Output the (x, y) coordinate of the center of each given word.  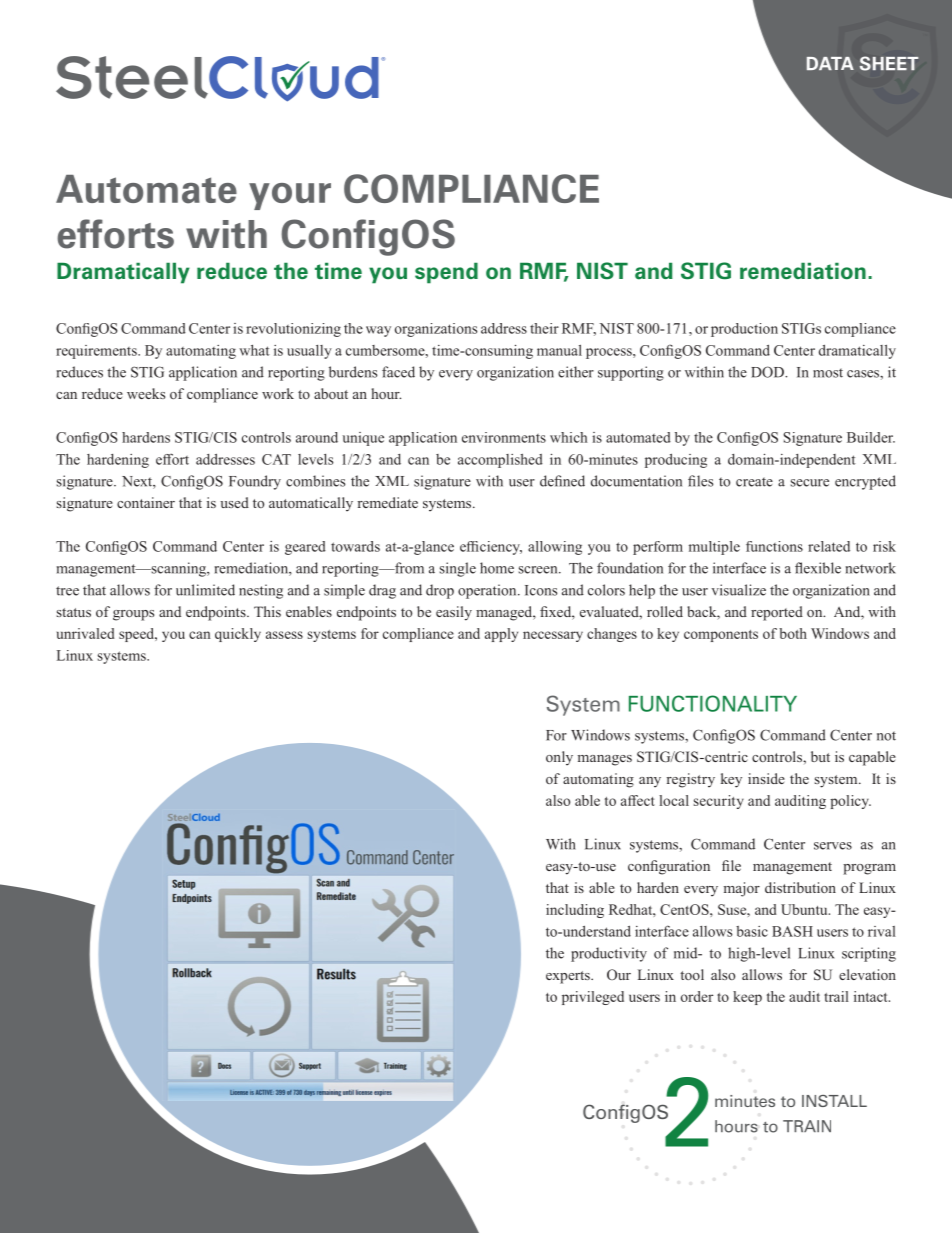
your (290, 196)
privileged (593, 998)
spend (446, 273)
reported (777, 613)
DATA (830, 63)
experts (569, 977)
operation (488, 591)
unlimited (205, 590)
